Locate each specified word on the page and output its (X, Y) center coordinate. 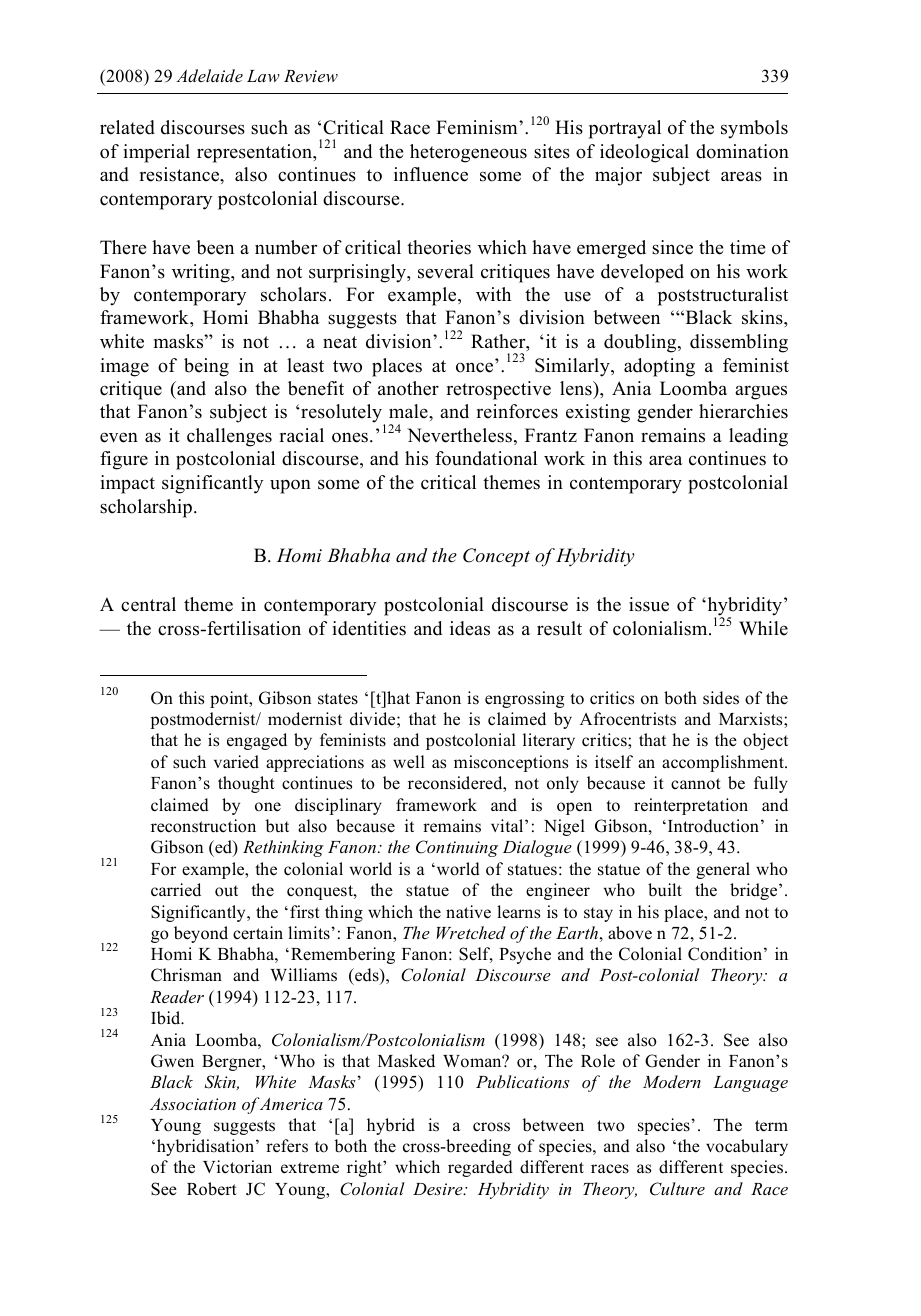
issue (649, 604)
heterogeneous (468, 153)
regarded (480, 1168)
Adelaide (209, 75)
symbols (754, 129)
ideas (470, 628)
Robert (212, 1189)
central (148, 604)
